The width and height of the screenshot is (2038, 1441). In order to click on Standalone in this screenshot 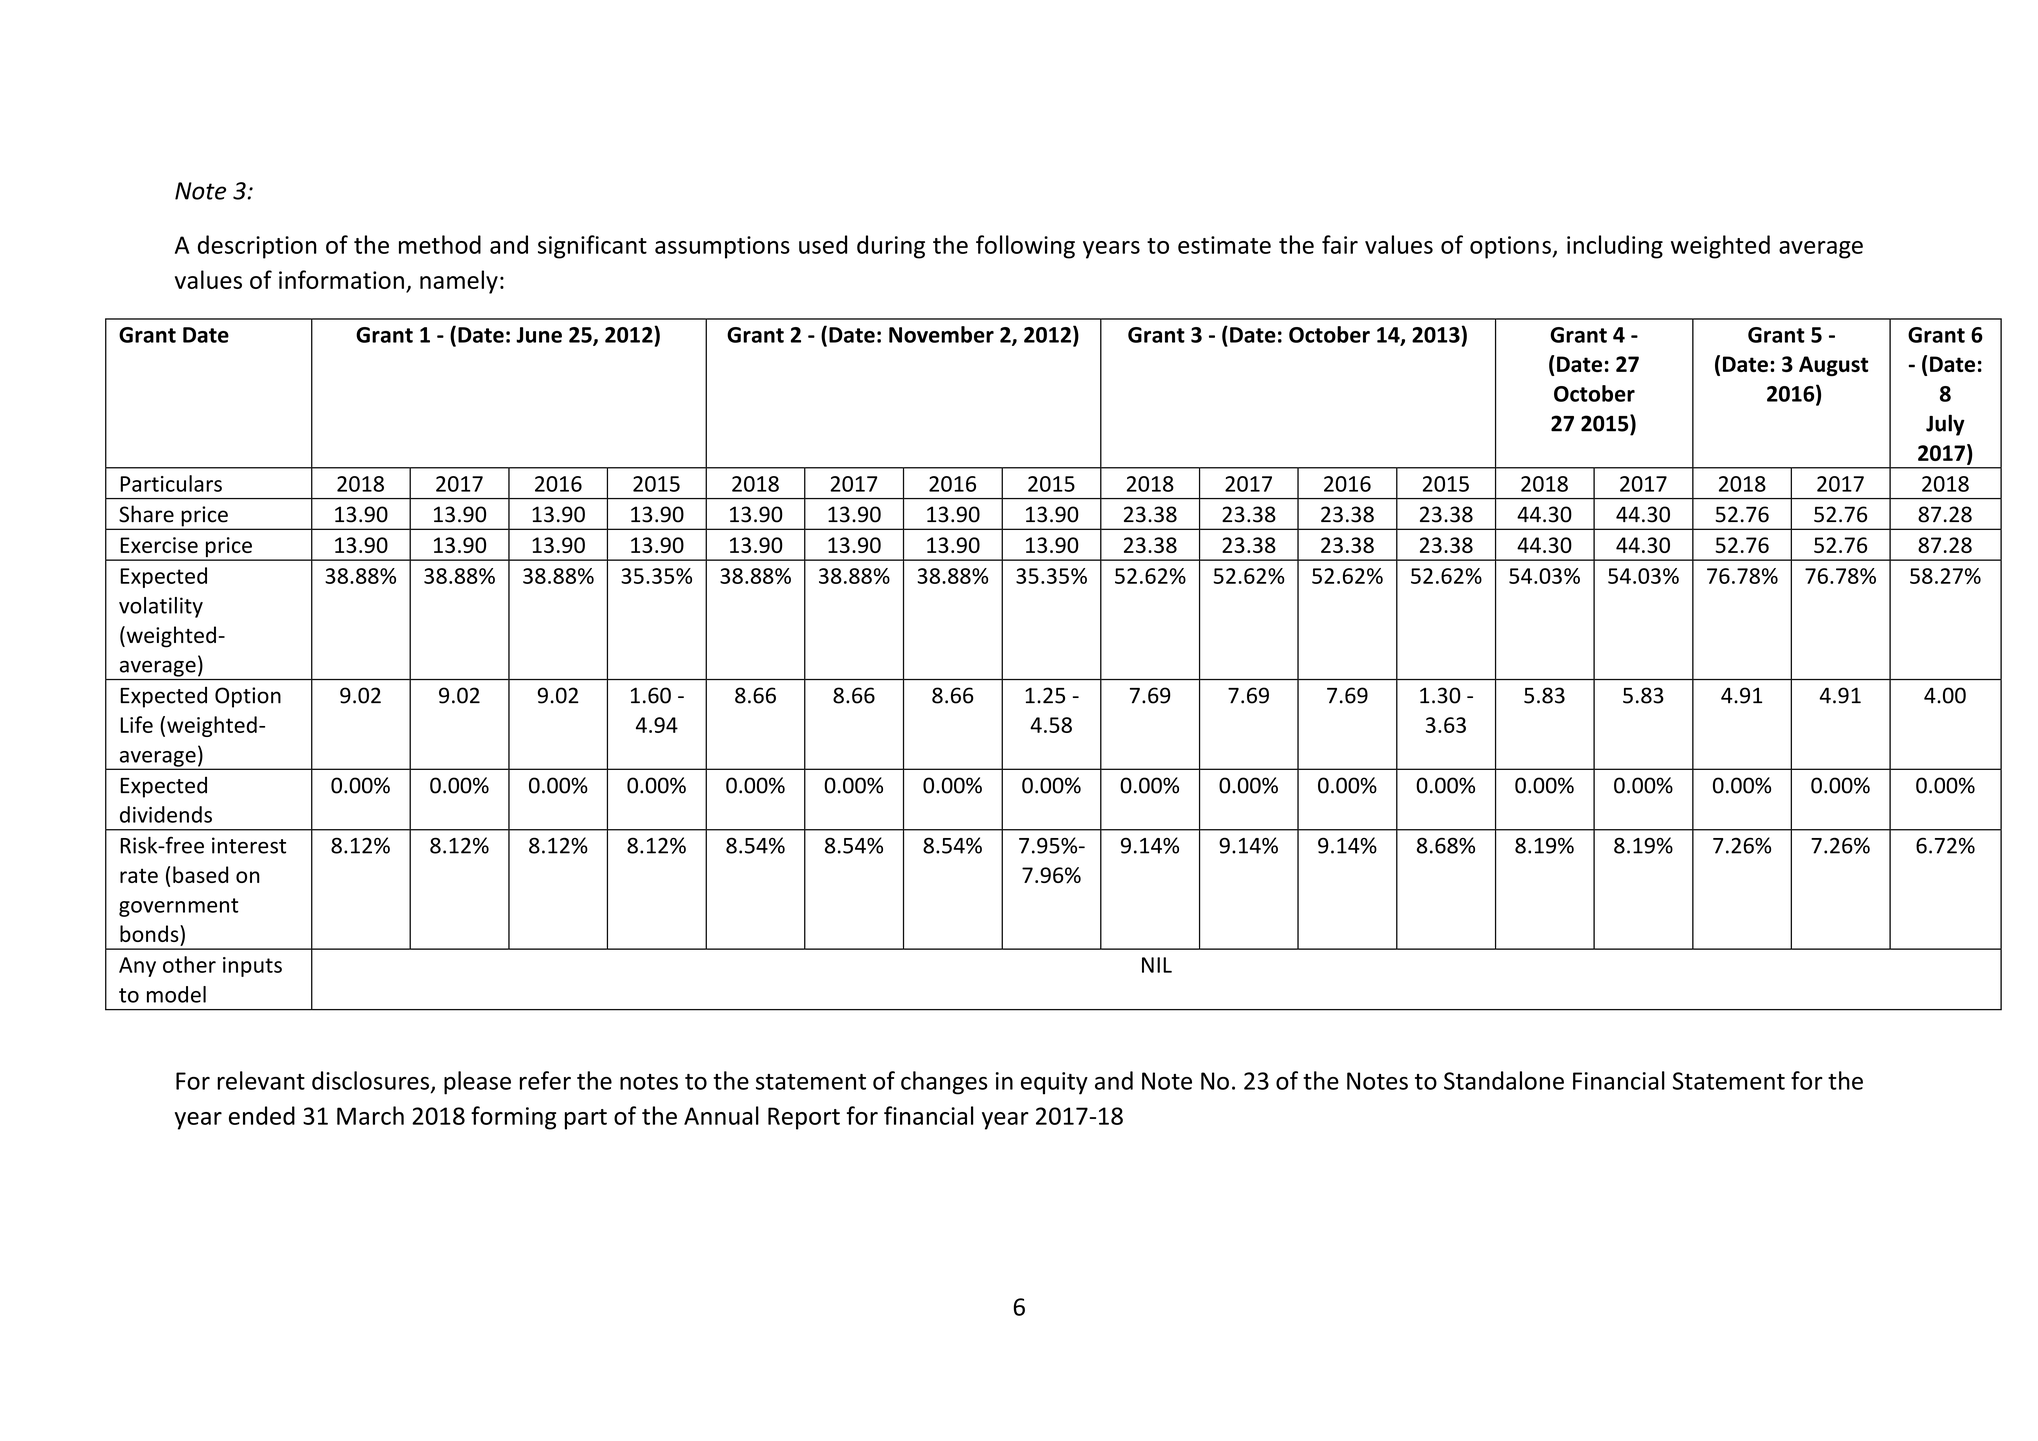, I will do `click(1504, 1080)`.
